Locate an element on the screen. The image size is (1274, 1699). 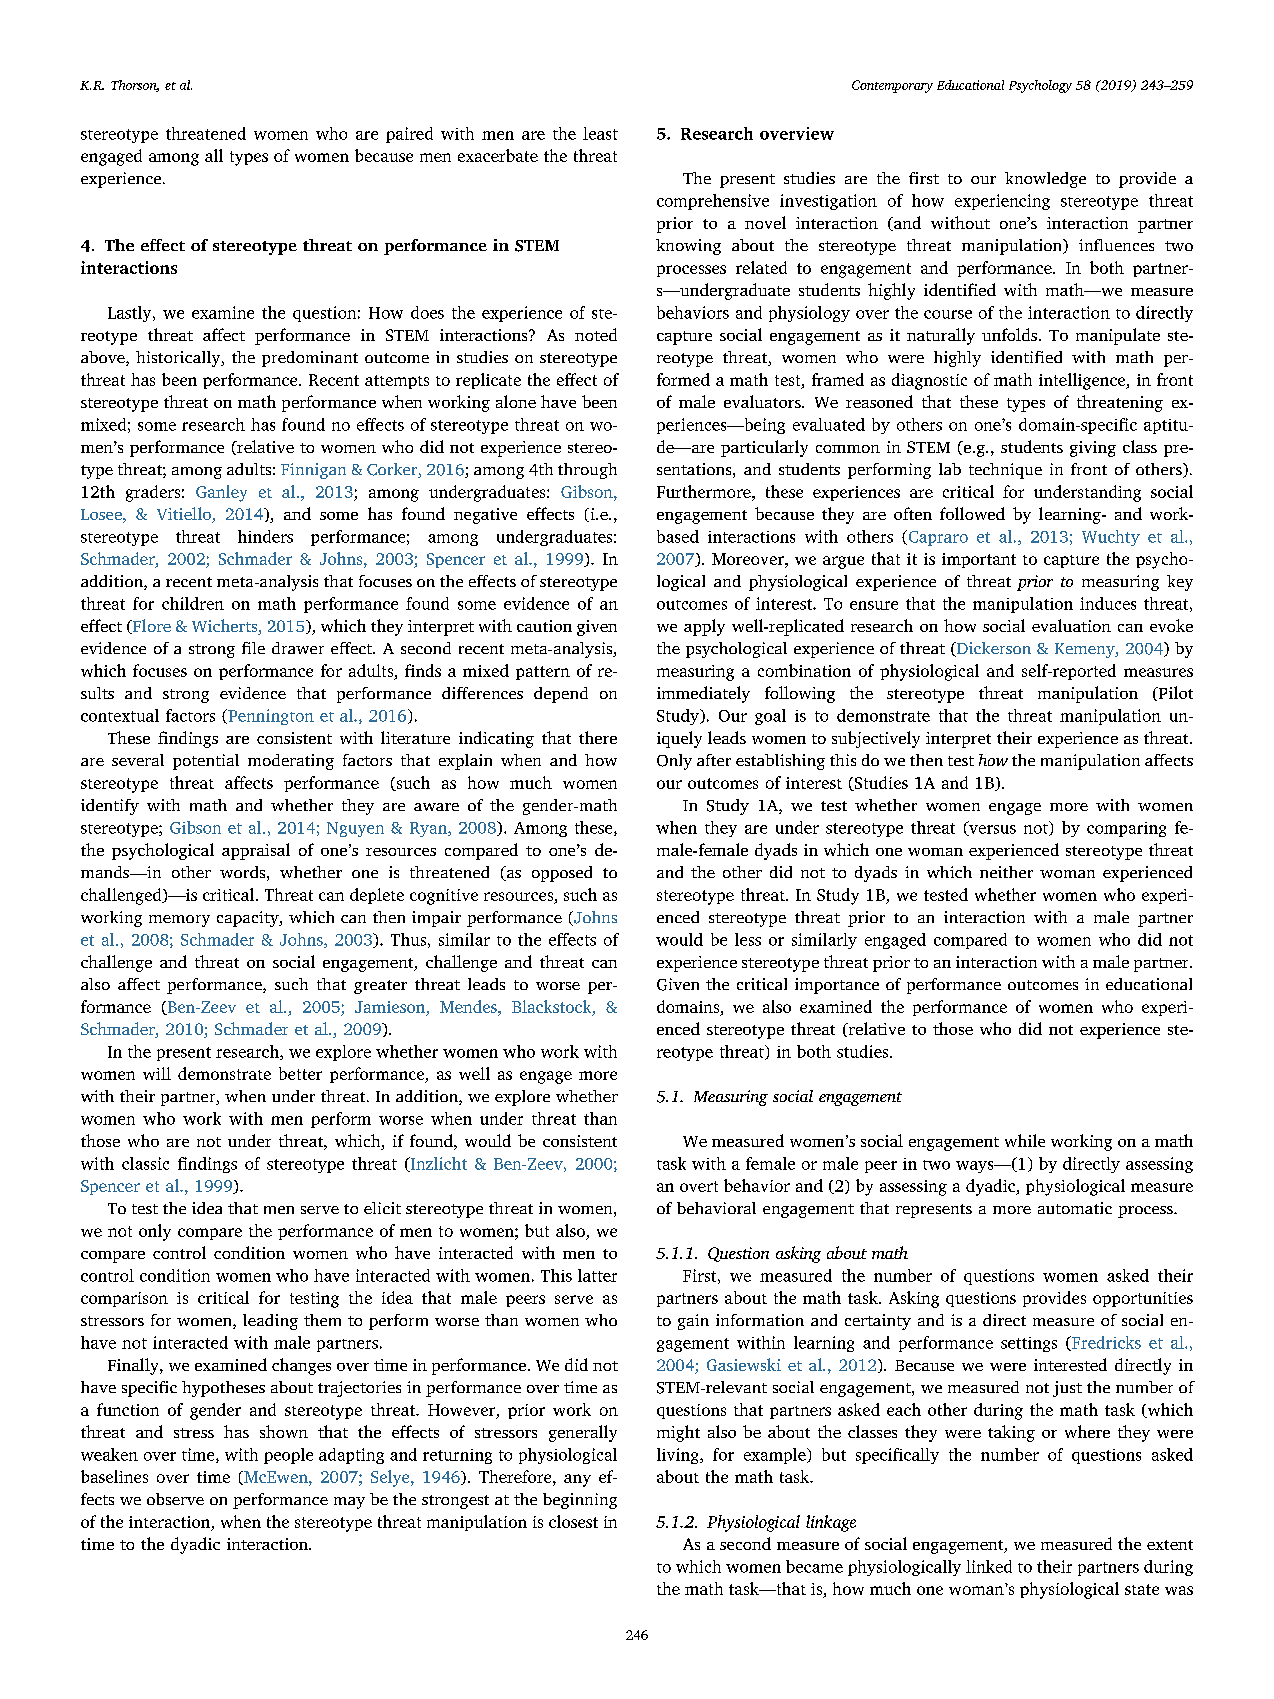
knowledge is located at coordinates (1045, 180).
